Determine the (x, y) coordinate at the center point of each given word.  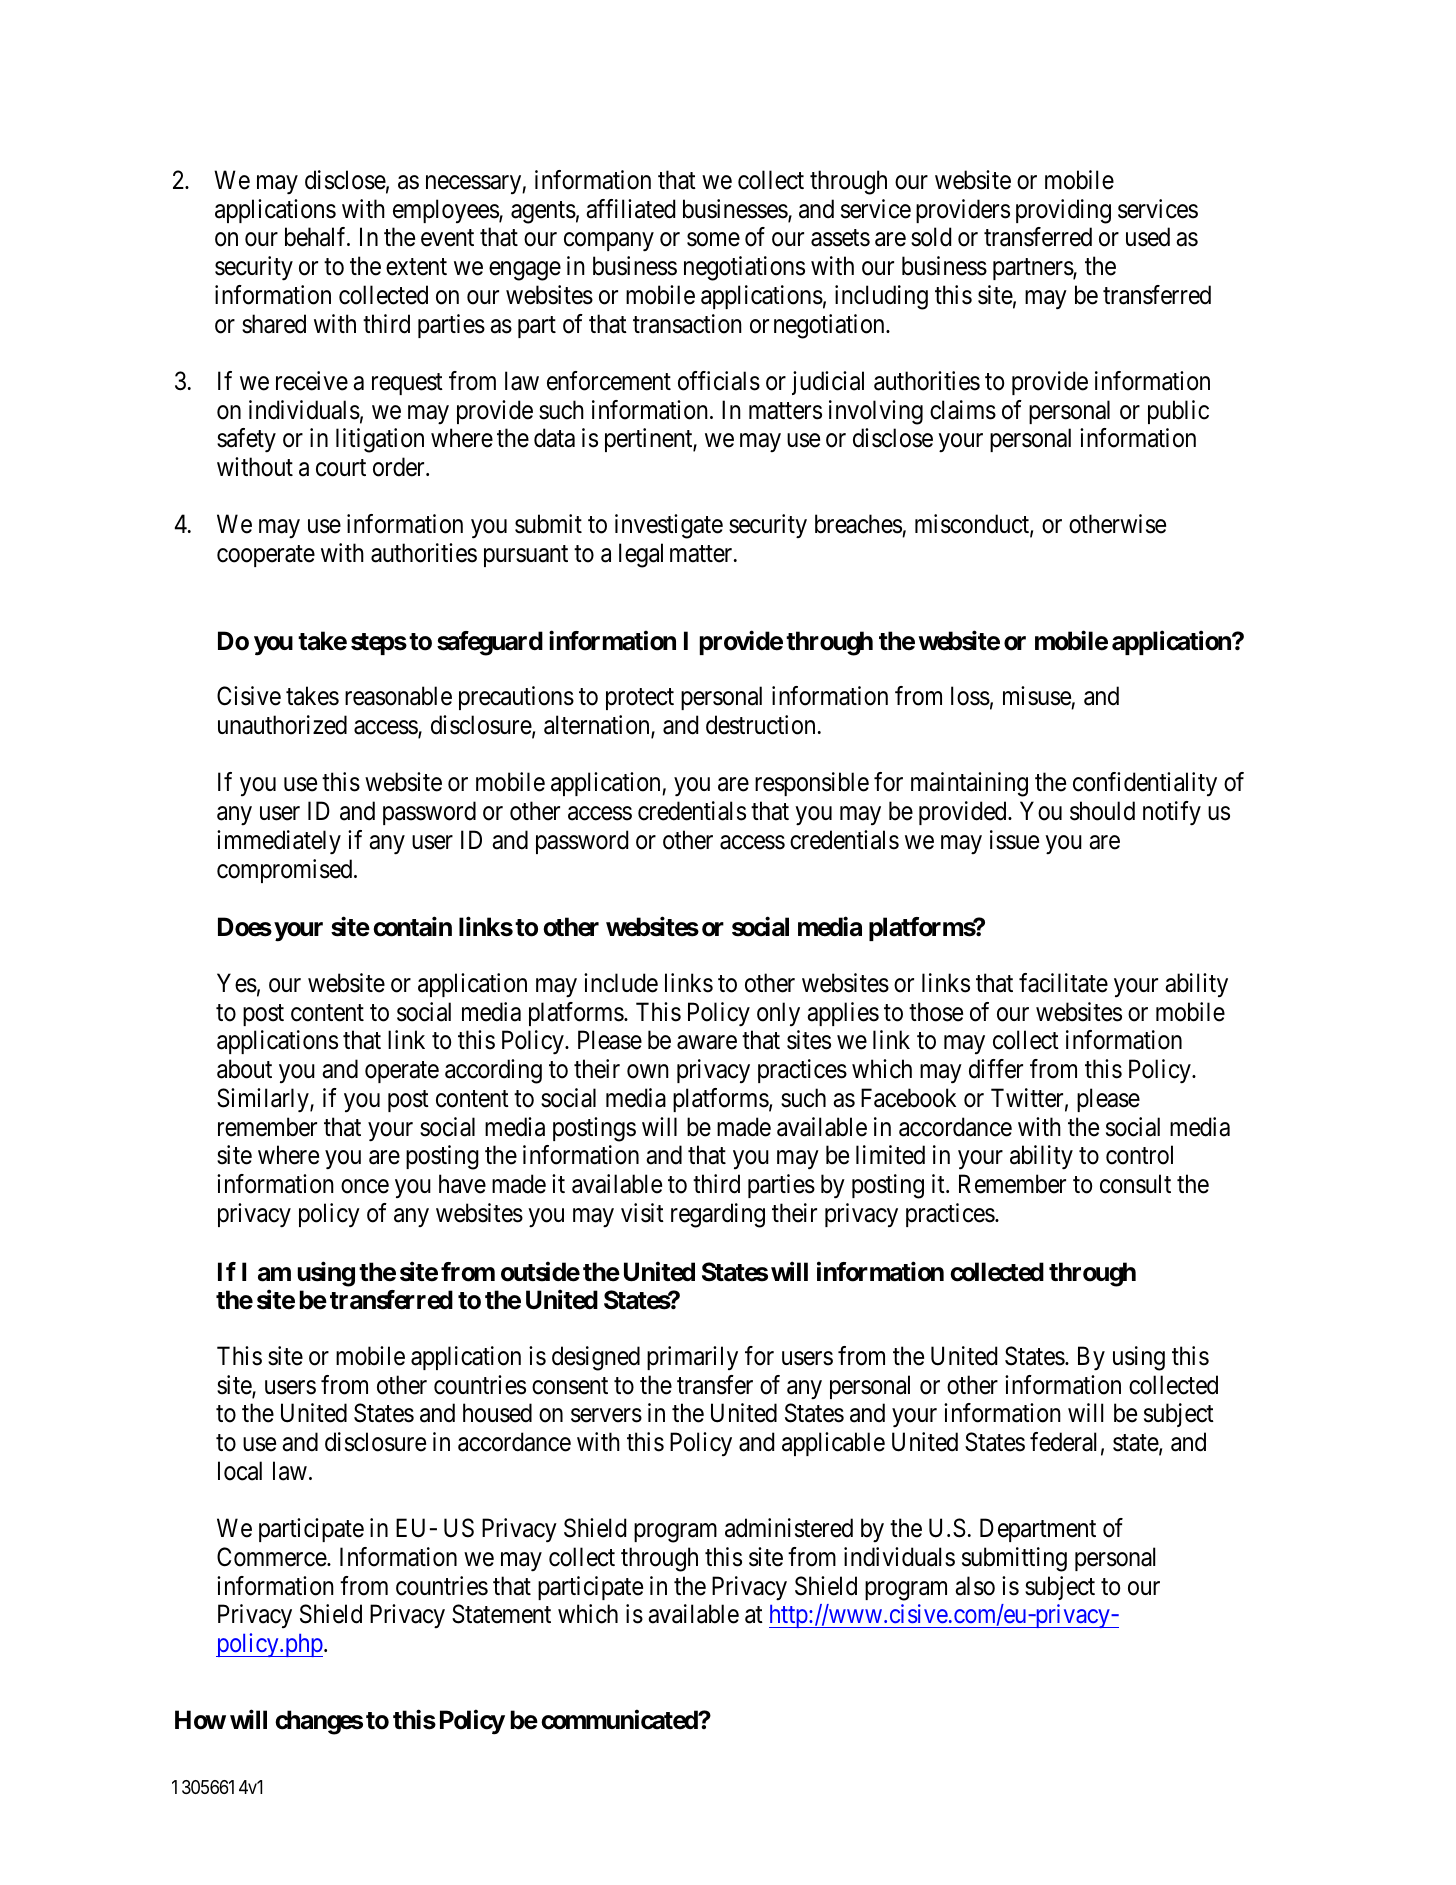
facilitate (1063, 983)
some (713, 240)
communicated (620, 1720)
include (621, 983)
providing (1063, 211)
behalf (317, 237)
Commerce (272, 1557)
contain (412, 927)
